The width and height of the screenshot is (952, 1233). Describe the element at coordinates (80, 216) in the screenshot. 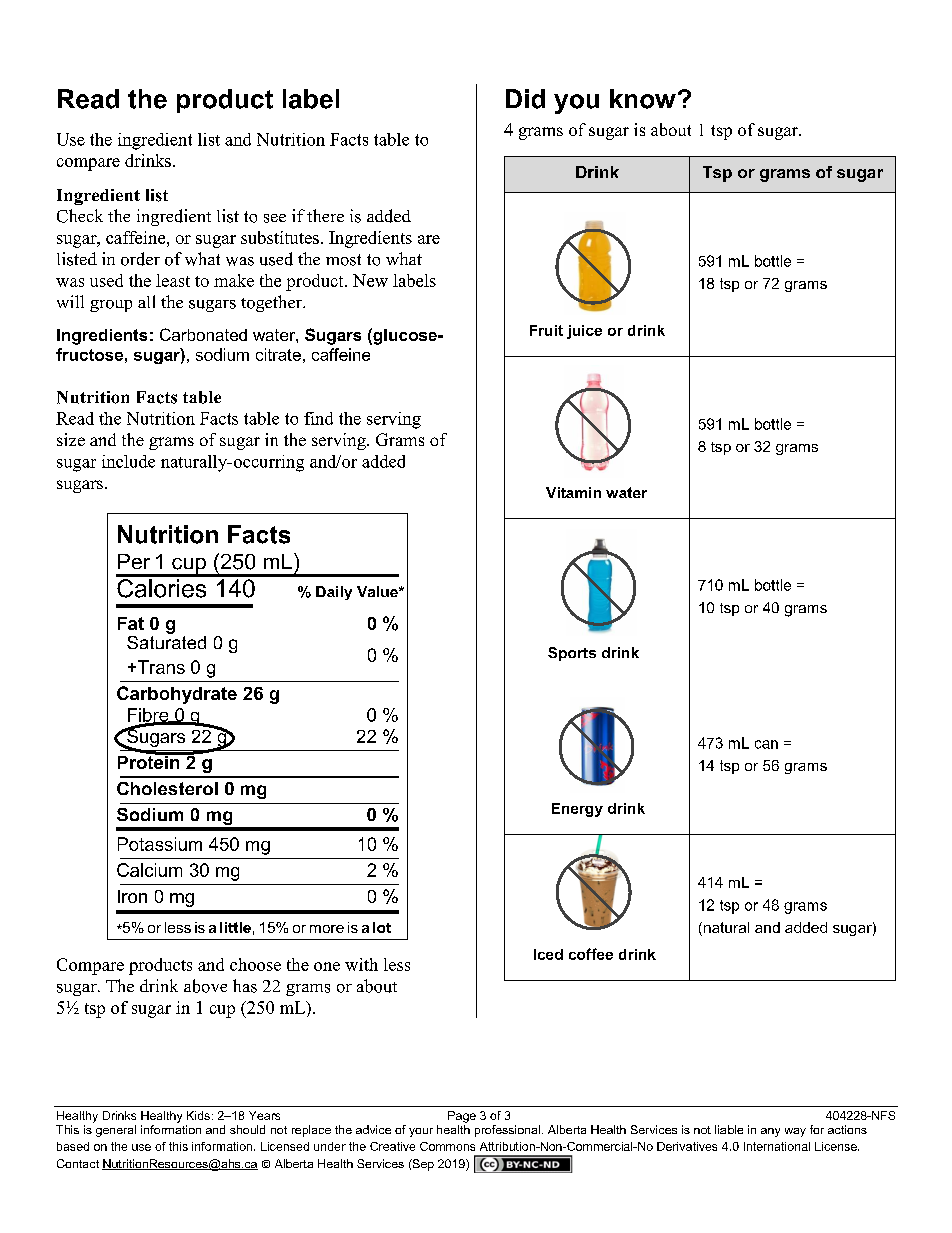

I see `Check` at that location.
